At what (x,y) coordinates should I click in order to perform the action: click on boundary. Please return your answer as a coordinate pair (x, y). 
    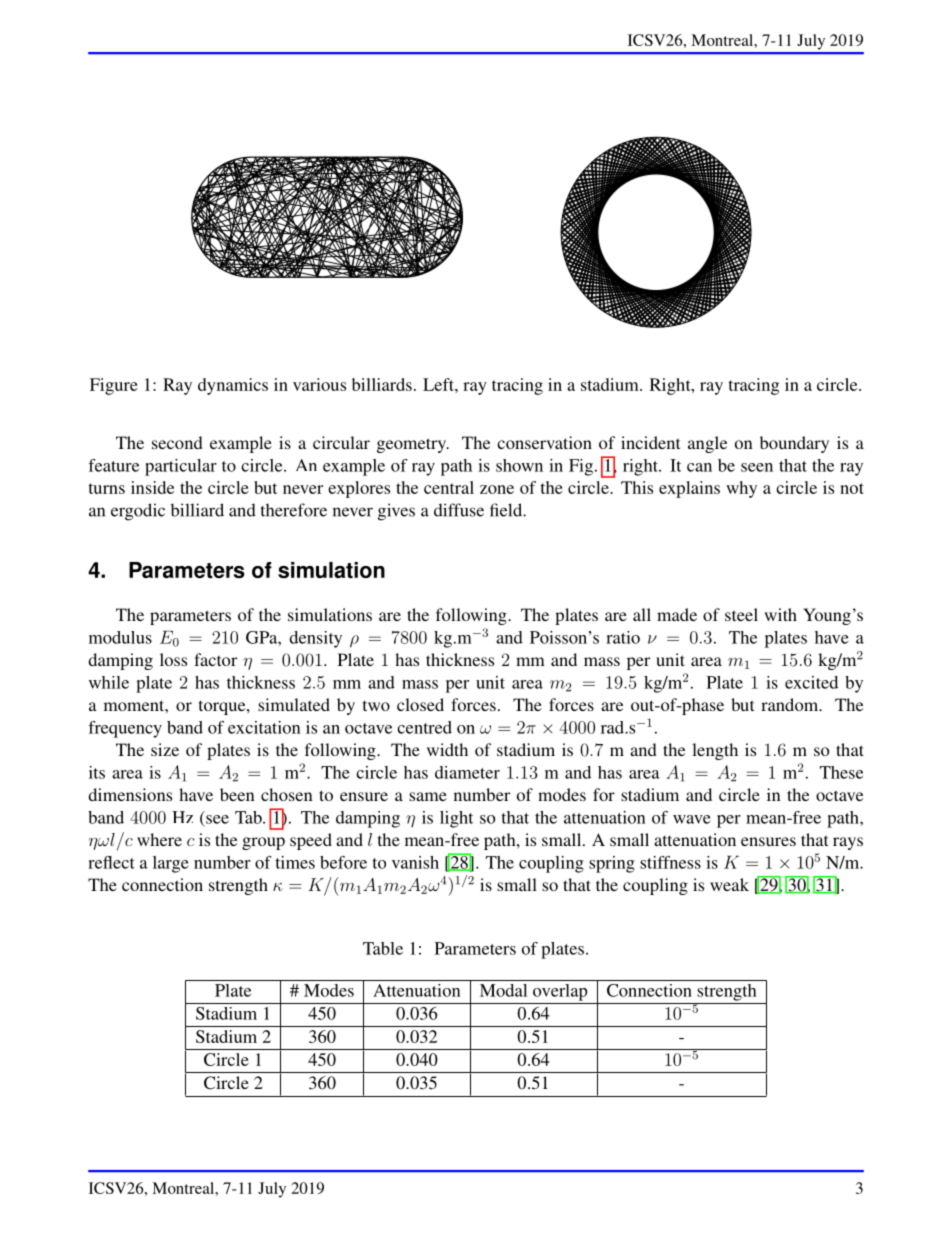
    Looking at the image, I should click on (794, 444).
